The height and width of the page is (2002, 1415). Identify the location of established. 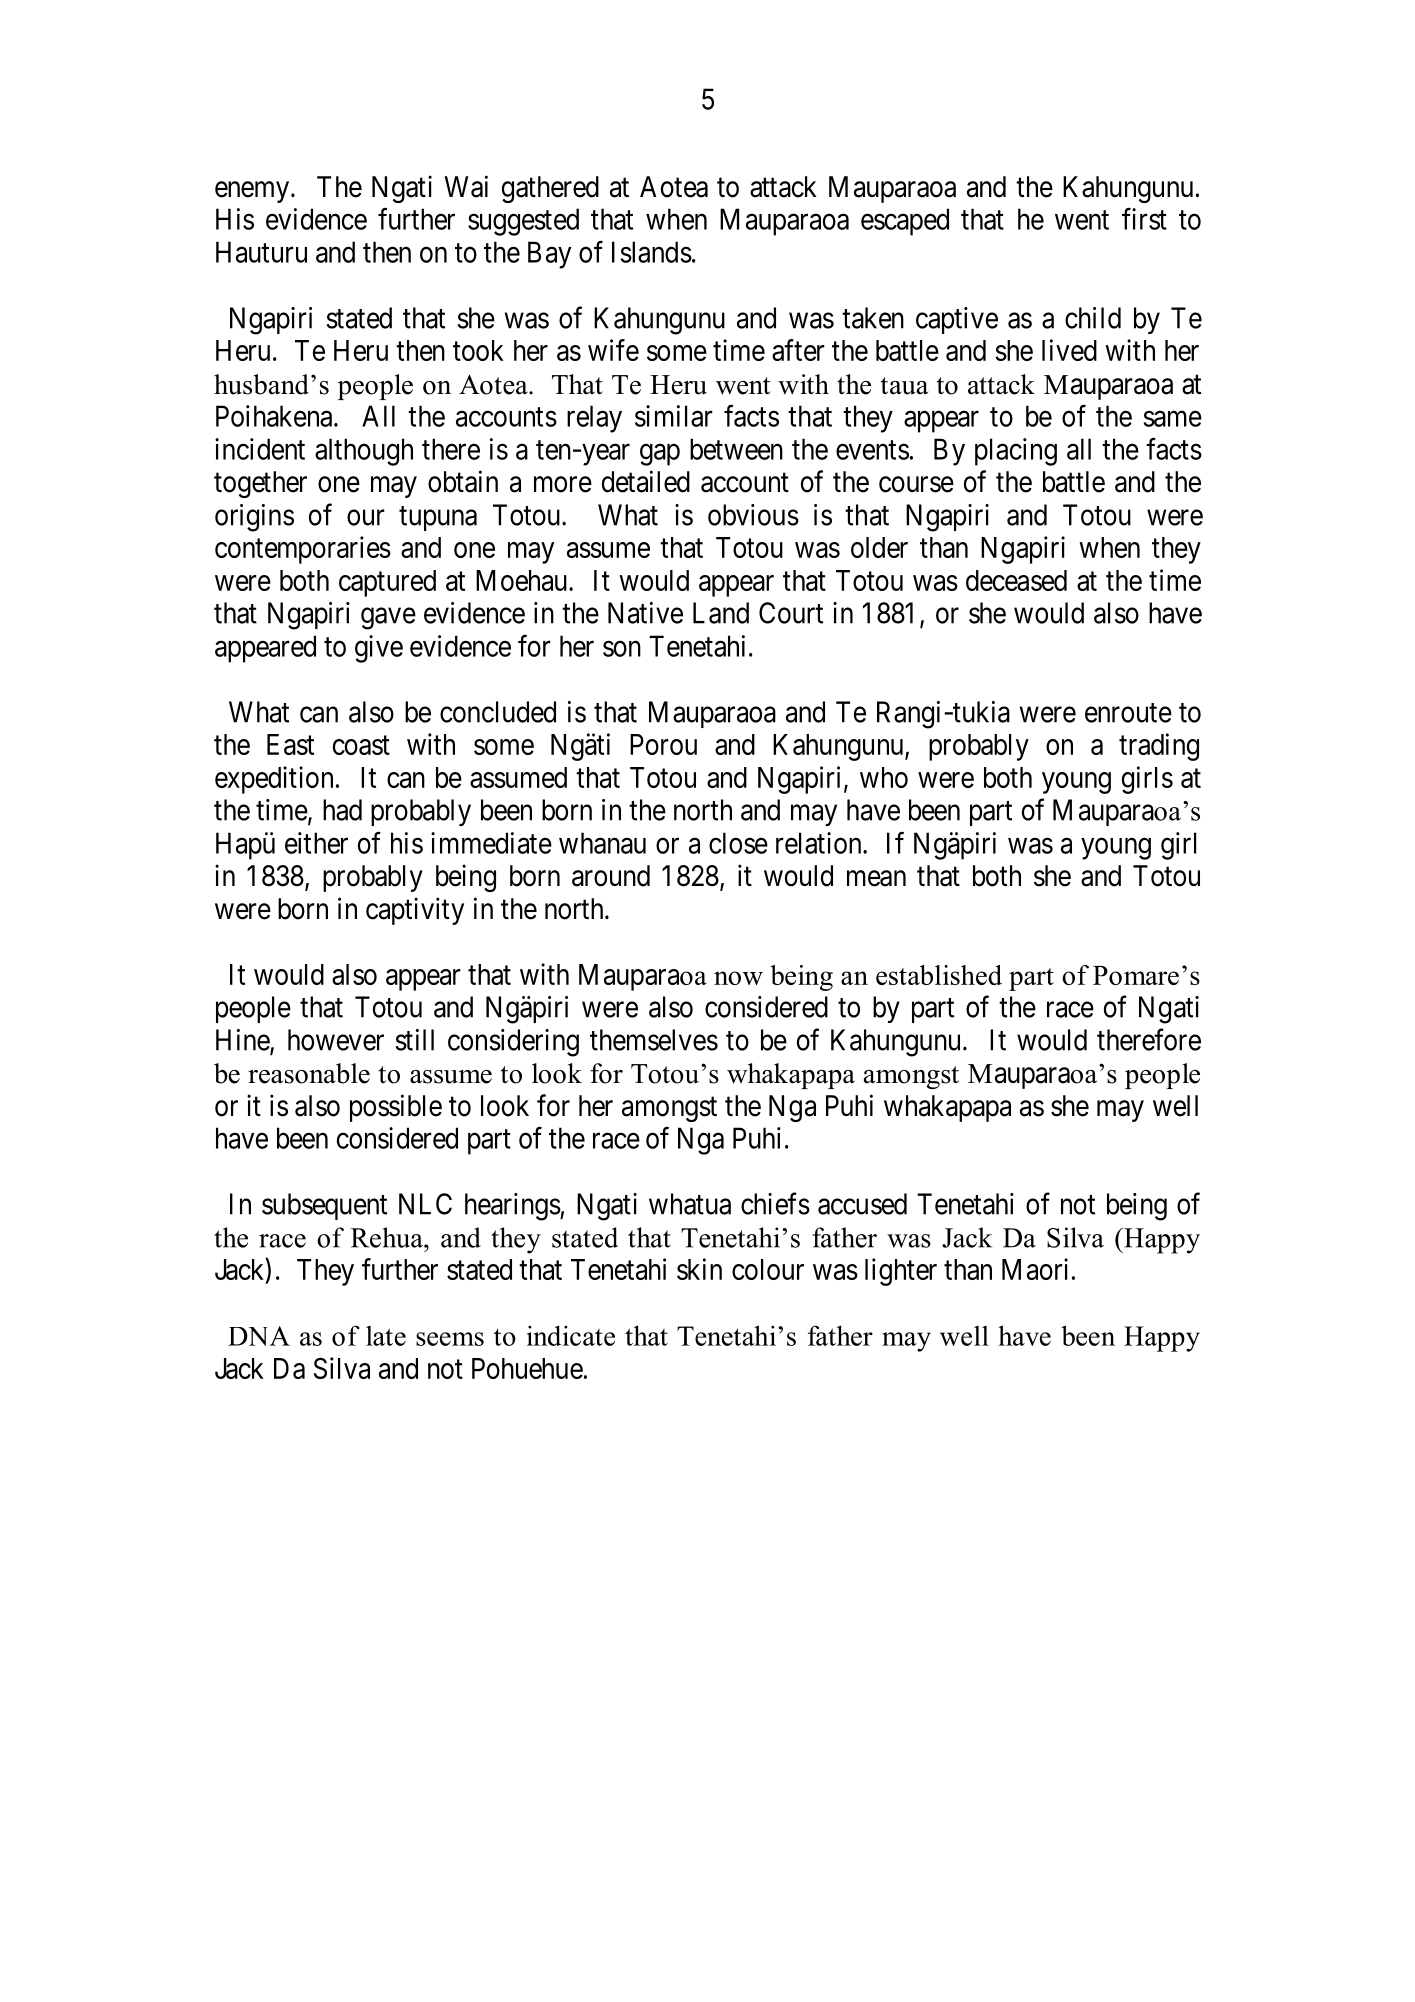
(939, 975).
